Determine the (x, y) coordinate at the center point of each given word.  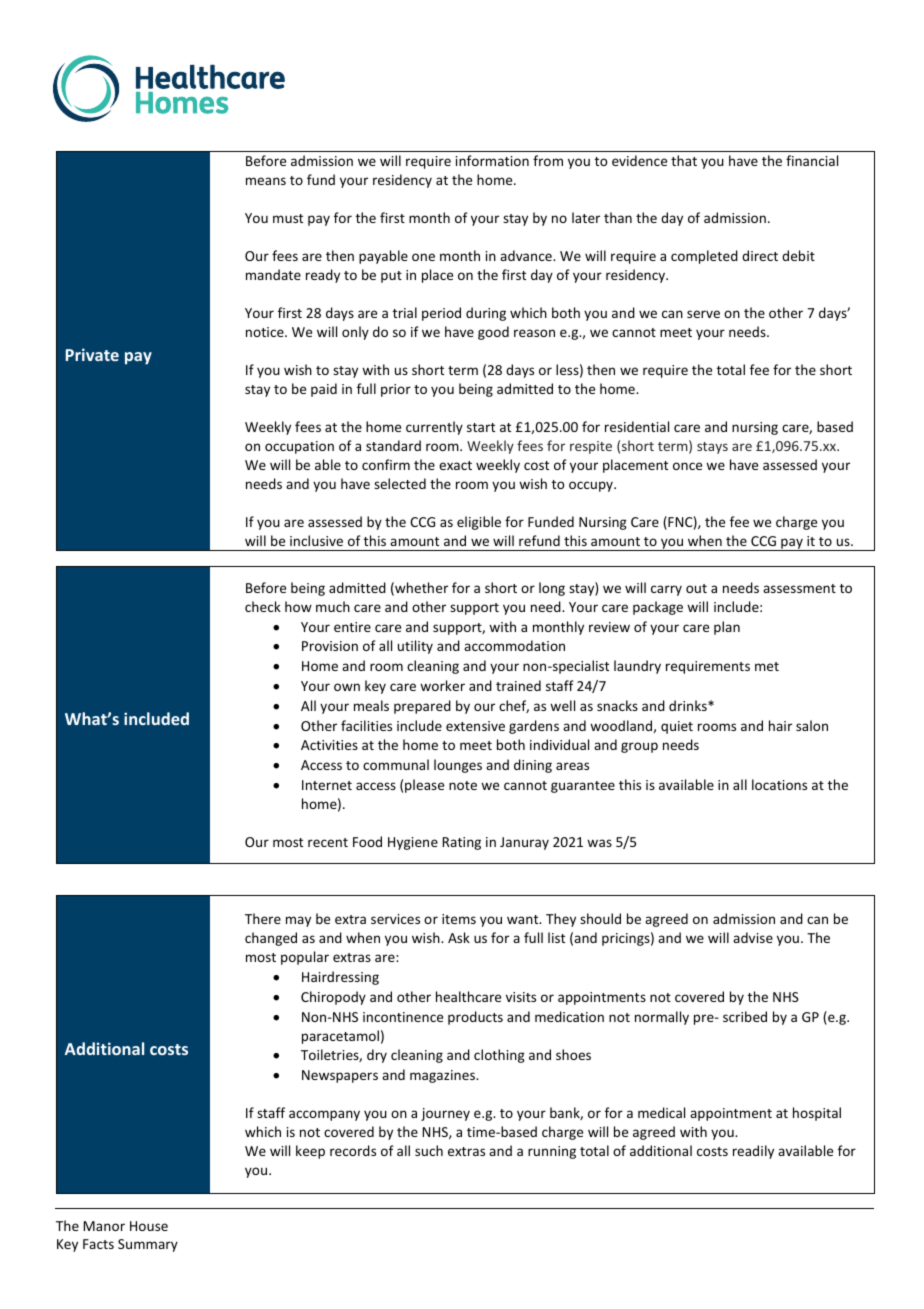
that (684, 160)
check (263, 606)
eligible (479, 523)
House (149, 1226)
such (429, 1150)
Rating (462, 843)
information (492, 160)
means (266, 181)
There (263, 918)
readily (753, 1152)
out (696, 588)
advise (753, 937)
